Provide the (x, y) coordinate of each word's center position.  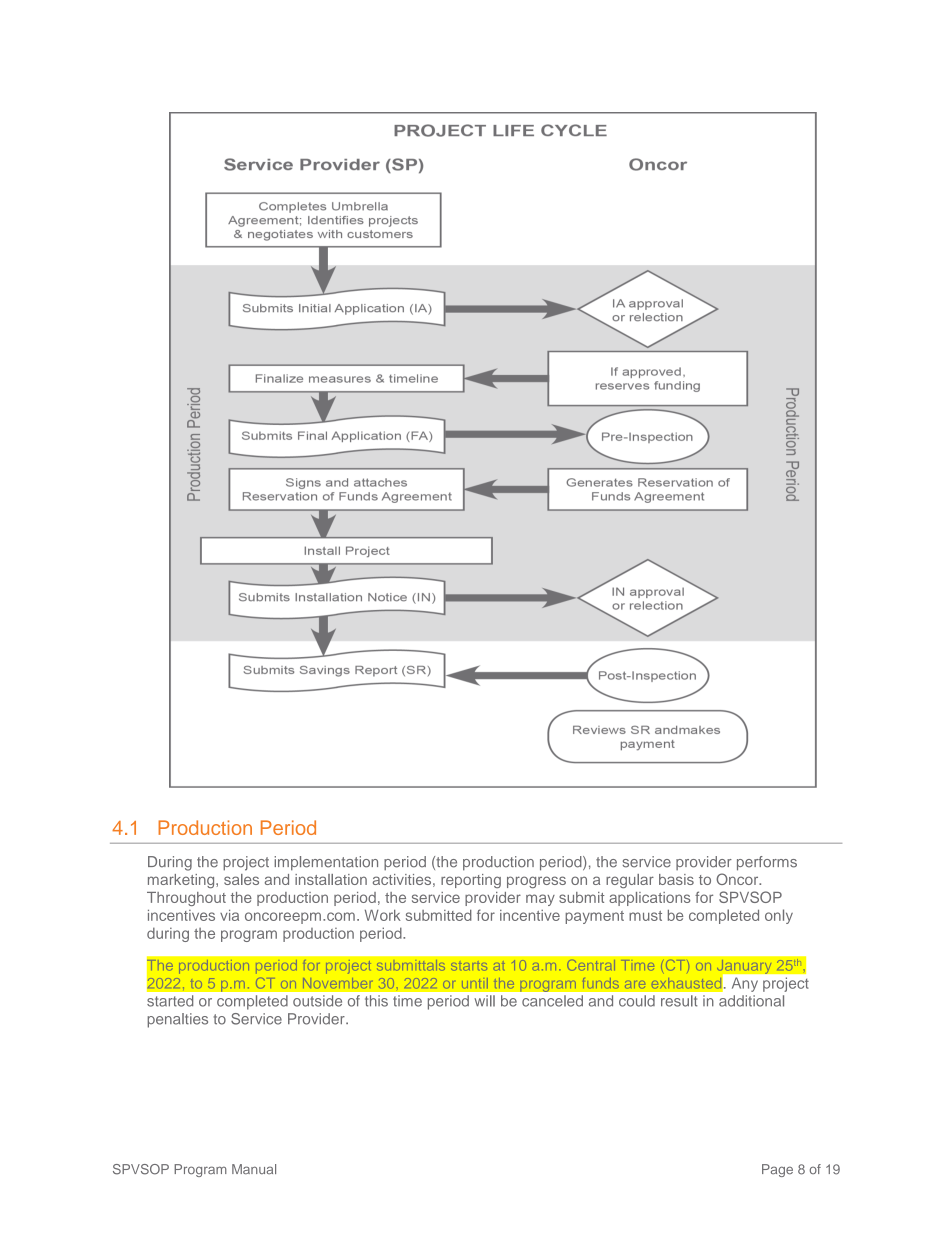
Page (777, 1170)
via (229, 915)
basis (676, 879)
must (645, 916)
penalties (177, 1020)
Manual (254, 1169)
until (475, 983)
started (170, 1001)
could (637, 1001)
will (484, 1001)
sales (241, 879)
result (679, 1001)
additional (751, 1001)
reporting (471, 881)
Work (383, 915)
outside (317, 1001)
